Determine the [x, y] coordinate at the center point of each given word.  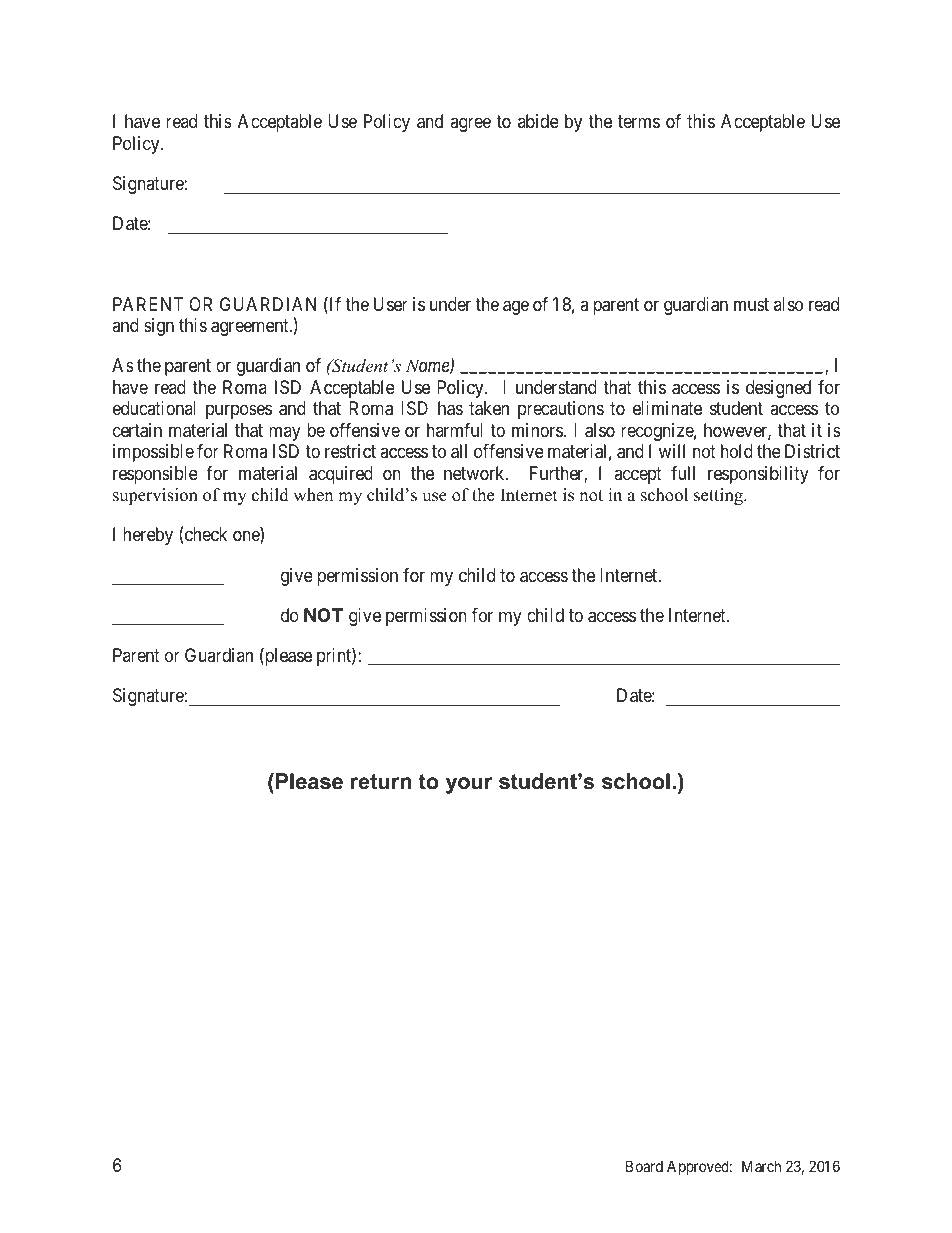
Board [644, 1166]
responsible [155, 475]
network [475, 473]
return [381, 782]
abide [538, 121]
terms [639, 122]
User [391, 304]
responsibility [758, 475]
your [469, 785]
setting [719, 496]
